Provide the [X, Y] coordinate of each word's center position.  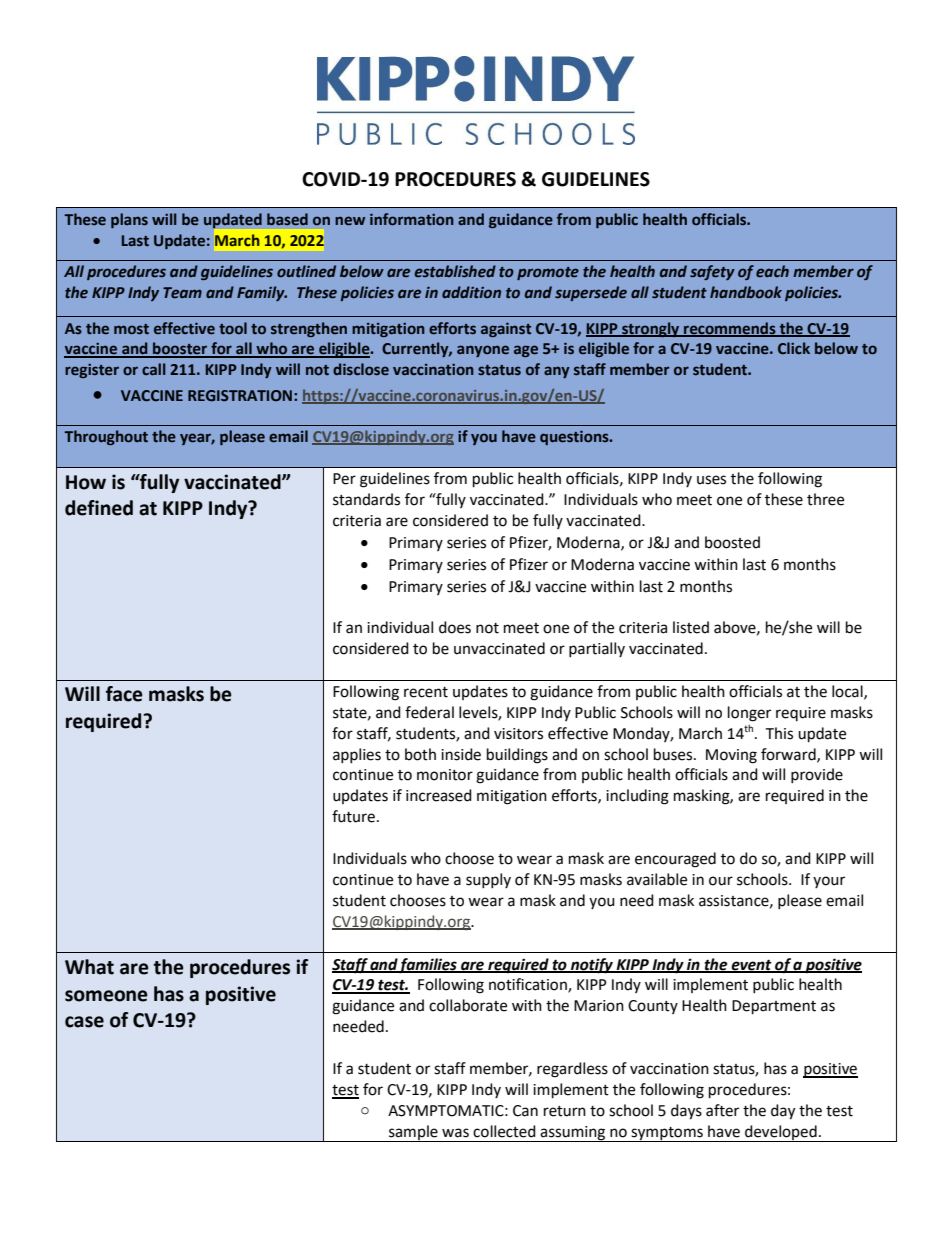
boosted [732, 542]
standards [366, 499]
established [455, 271]
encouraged [675, 860]
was [455, 1133]
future [353, 816]
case [84, 1022]
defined [99, 508]
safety [712, 272]
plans [129, 220]
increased [439, 795]
